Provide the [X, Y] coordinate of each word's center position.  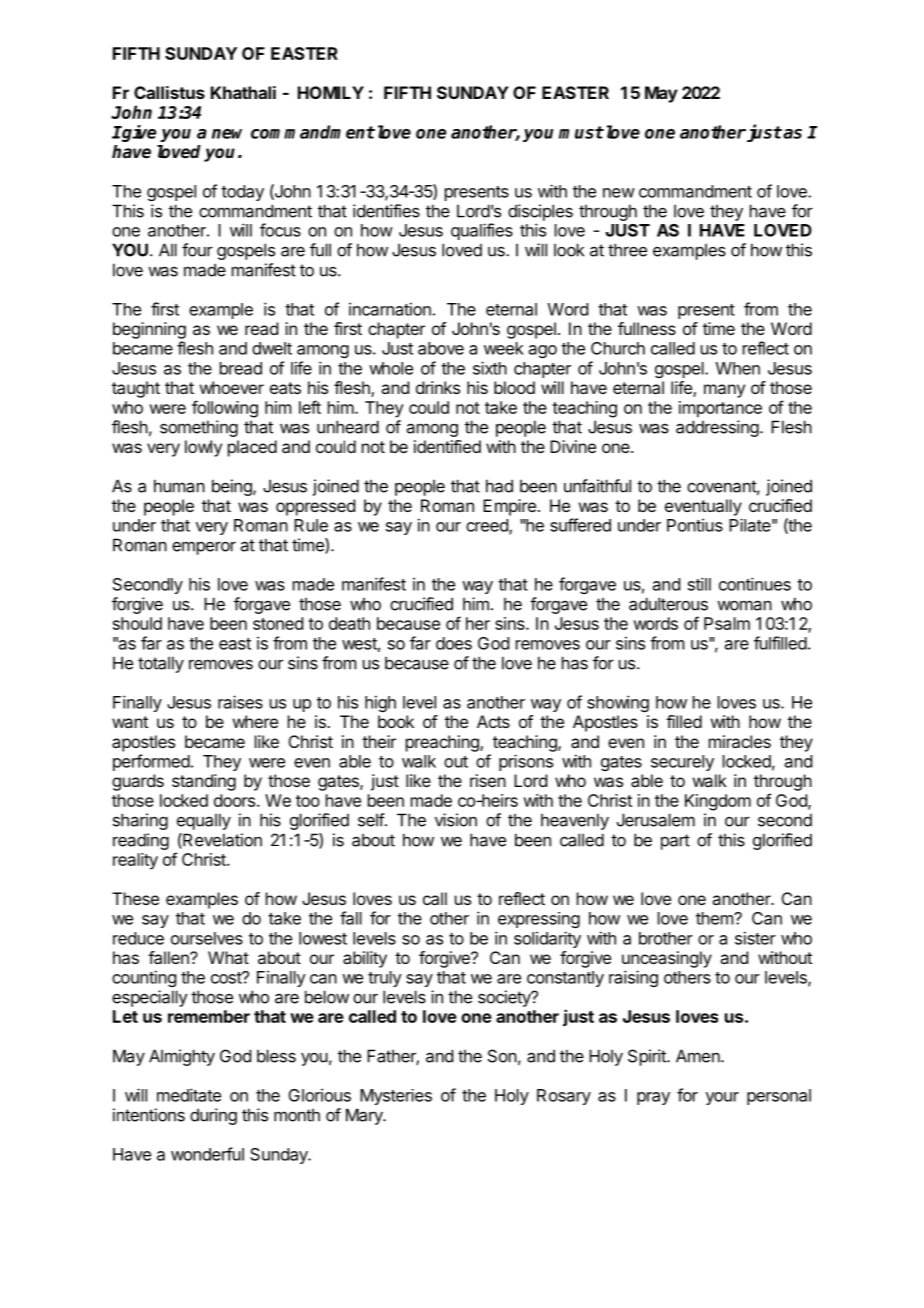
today [242, 193]
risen [488, 780]
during [213, 1116]
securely [682, 763]
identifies [386, 211]
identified [447, 446]
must [581, 132]
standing [204, 782]
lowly [203, 448]
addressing [717, 428]
